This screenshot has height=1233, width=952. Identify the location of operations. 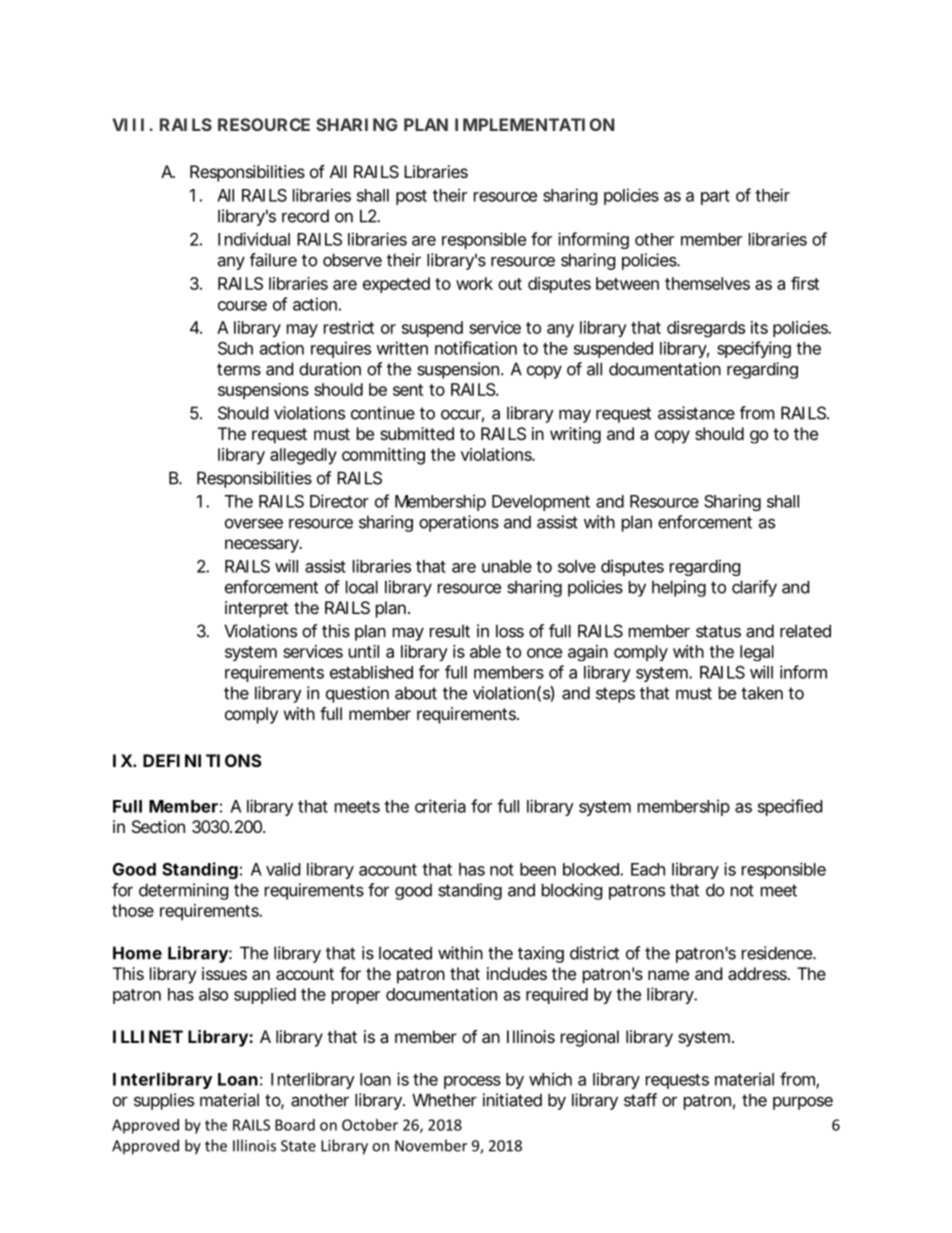
(459, 523).
